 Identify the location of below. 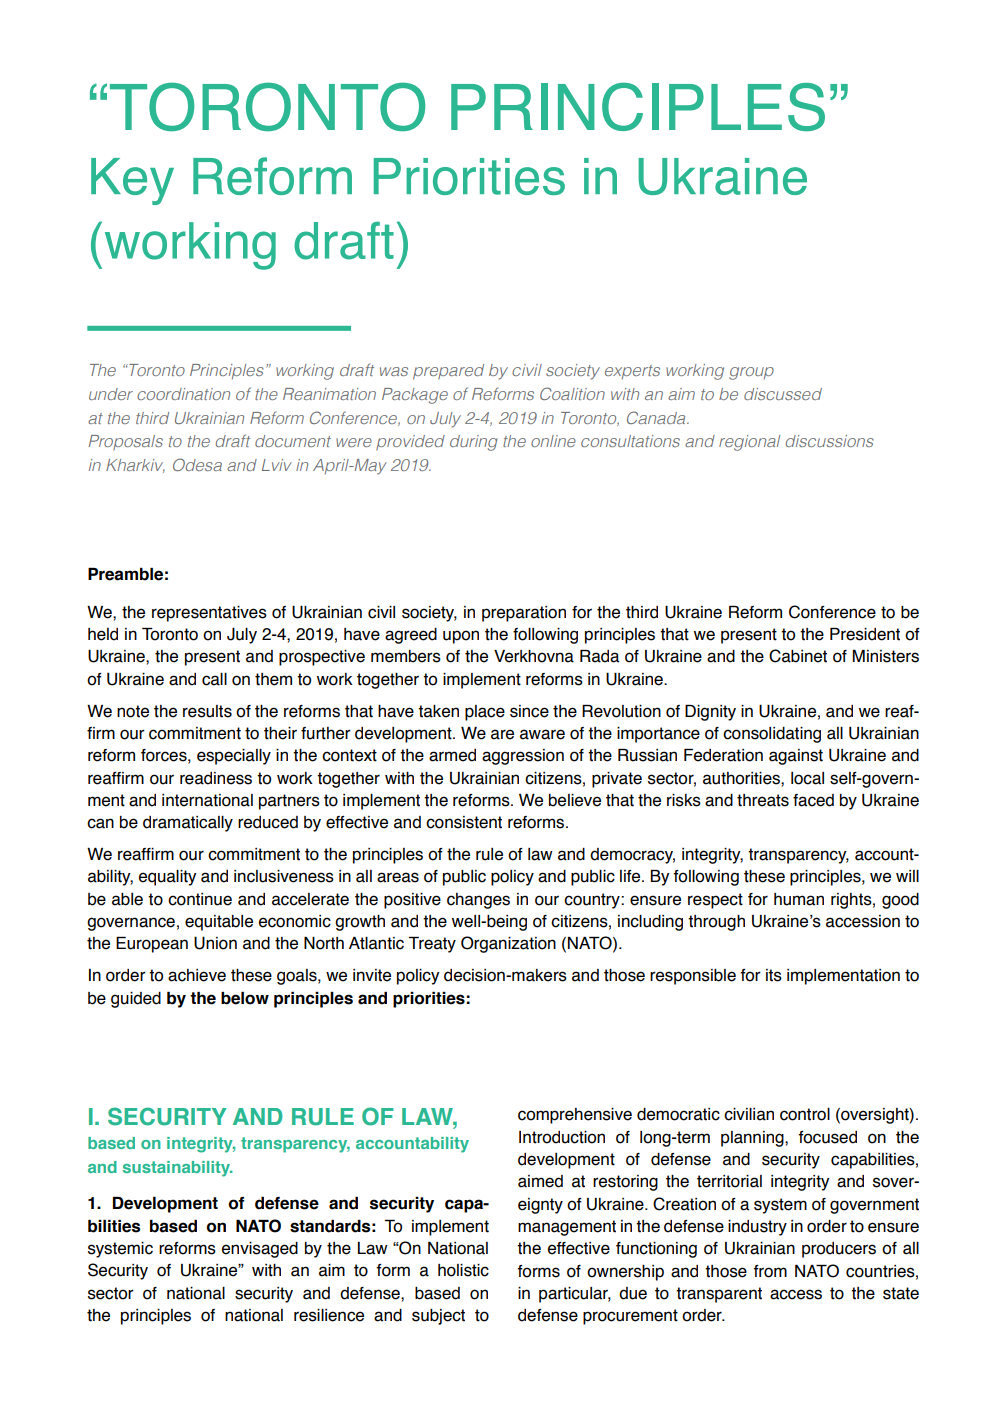
(245, 998).
